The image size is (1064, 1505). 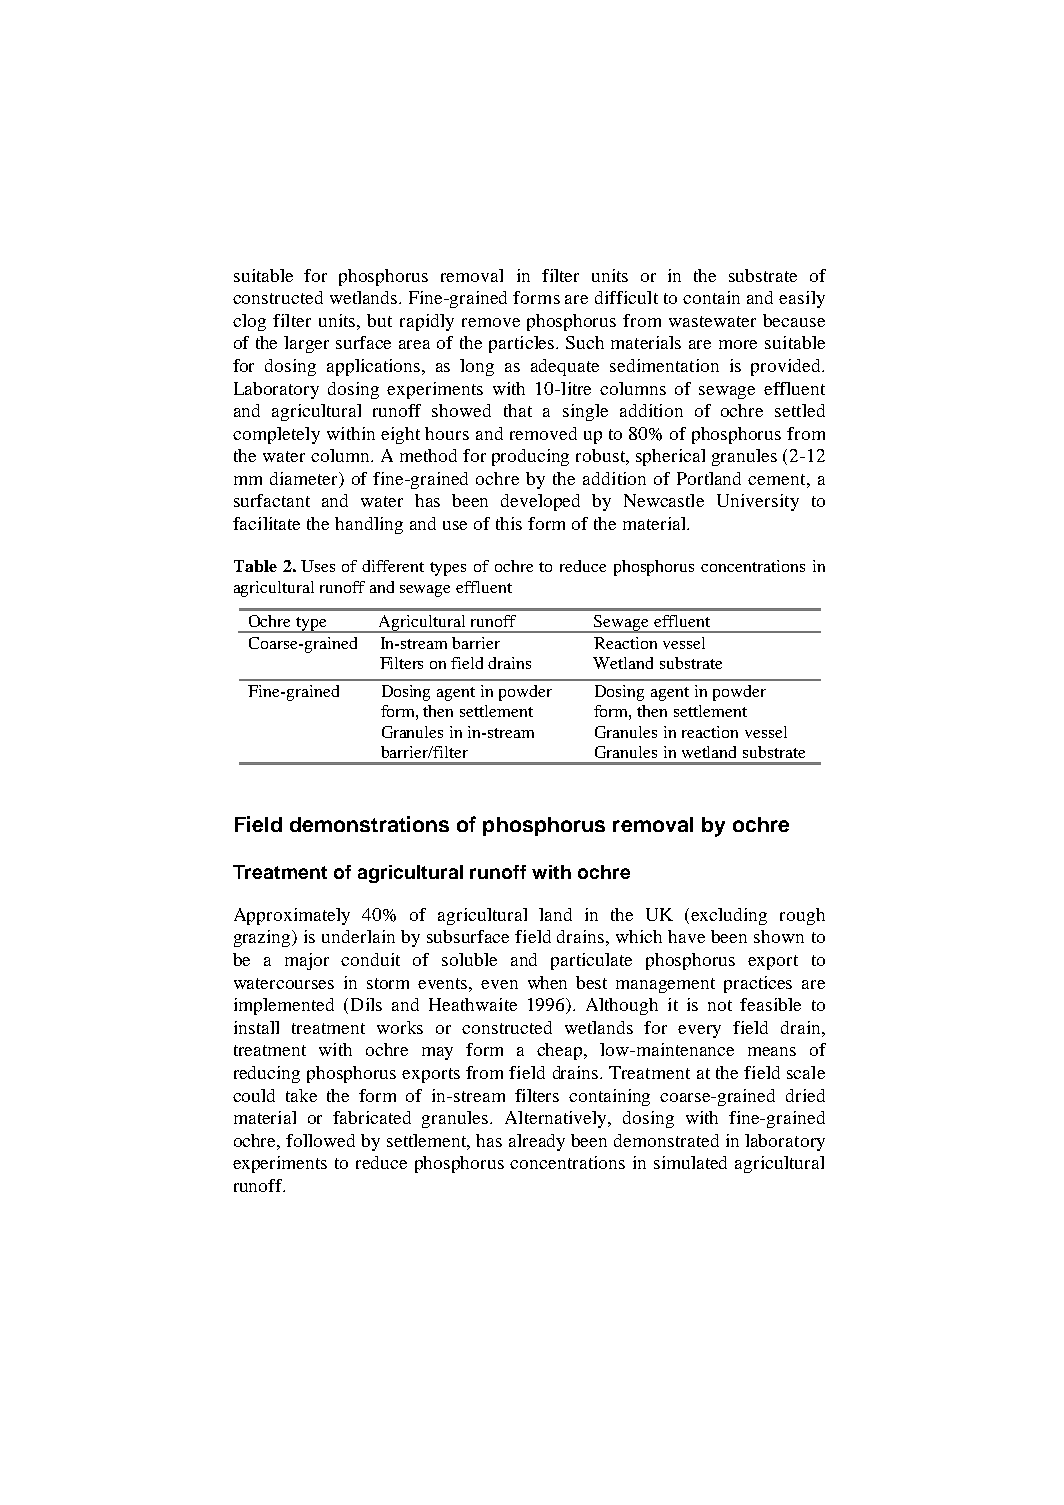 I want to click on larger, so click(x=306, y=344).
